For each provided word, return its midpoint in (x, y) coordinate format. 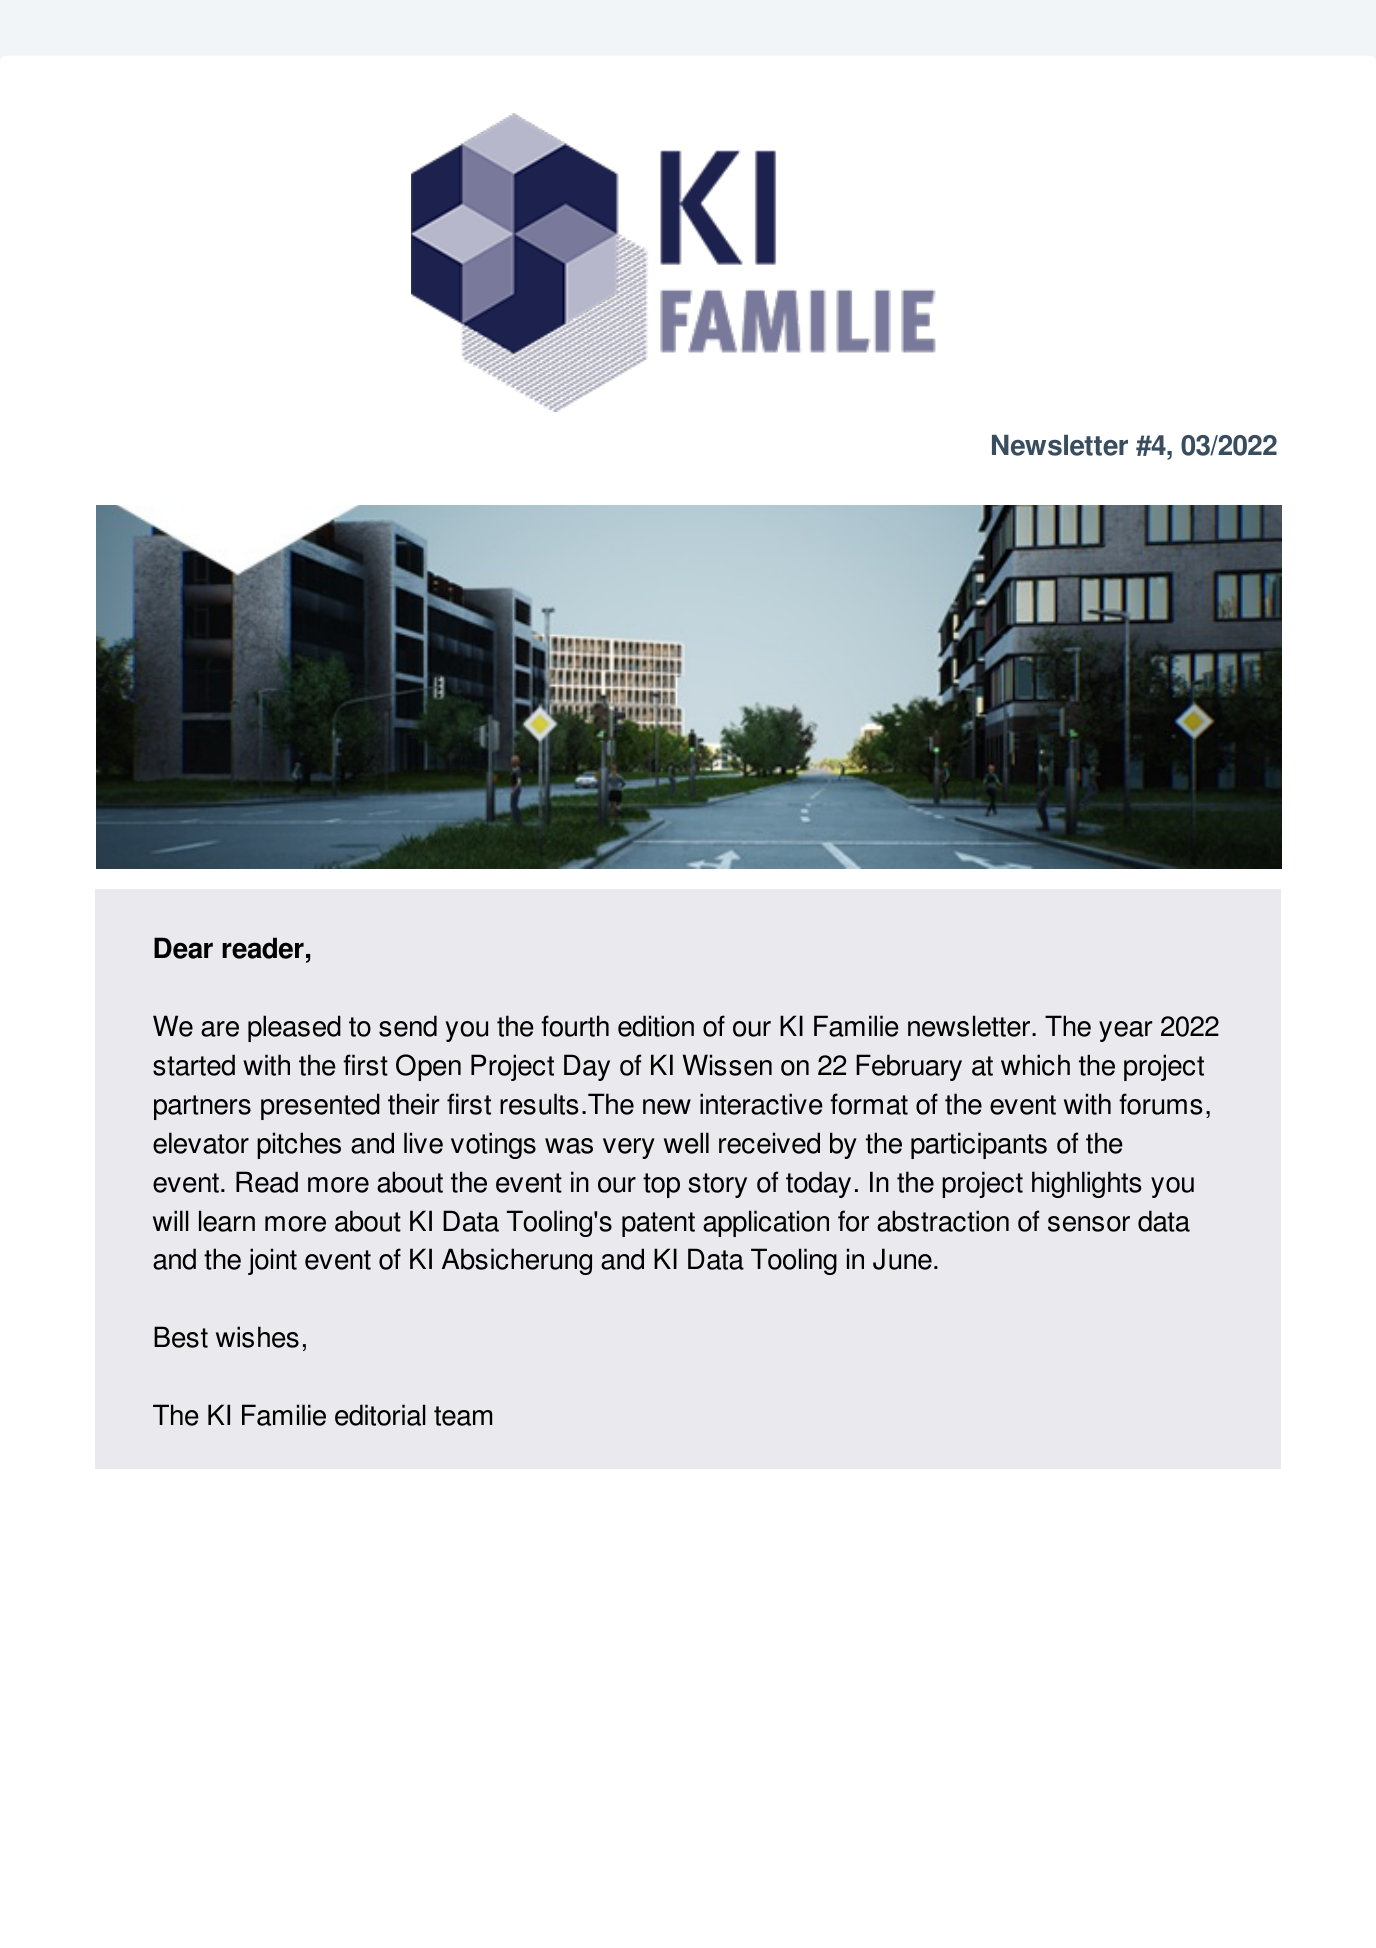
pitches (299, 1145)
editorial (380, 1415)
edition (656, 1026)
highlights (1086, 1184)
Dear (183, 948)
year (1125, 1031)
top (661, 1185)
